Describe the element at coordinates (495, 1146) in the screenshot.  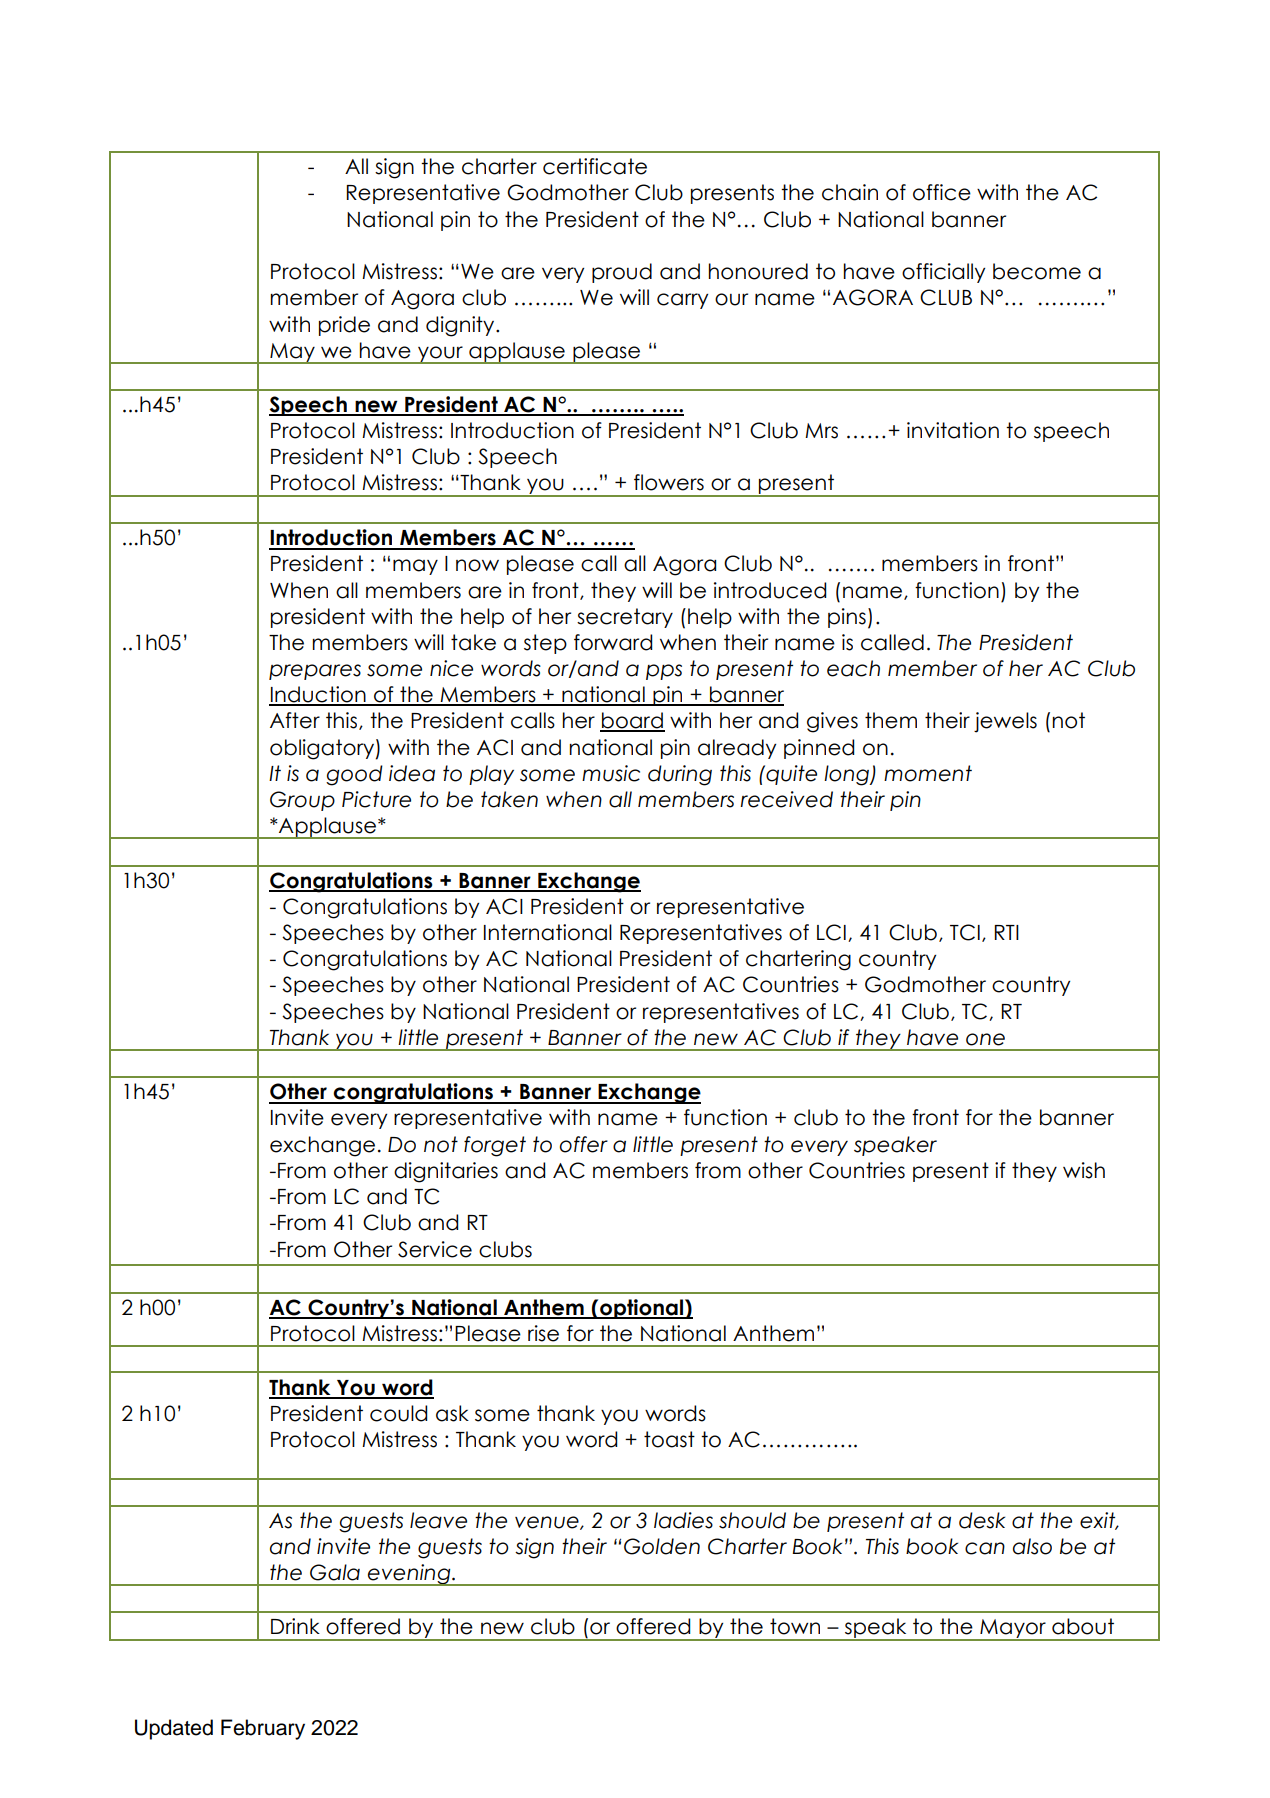
I see `forget` at that location.
